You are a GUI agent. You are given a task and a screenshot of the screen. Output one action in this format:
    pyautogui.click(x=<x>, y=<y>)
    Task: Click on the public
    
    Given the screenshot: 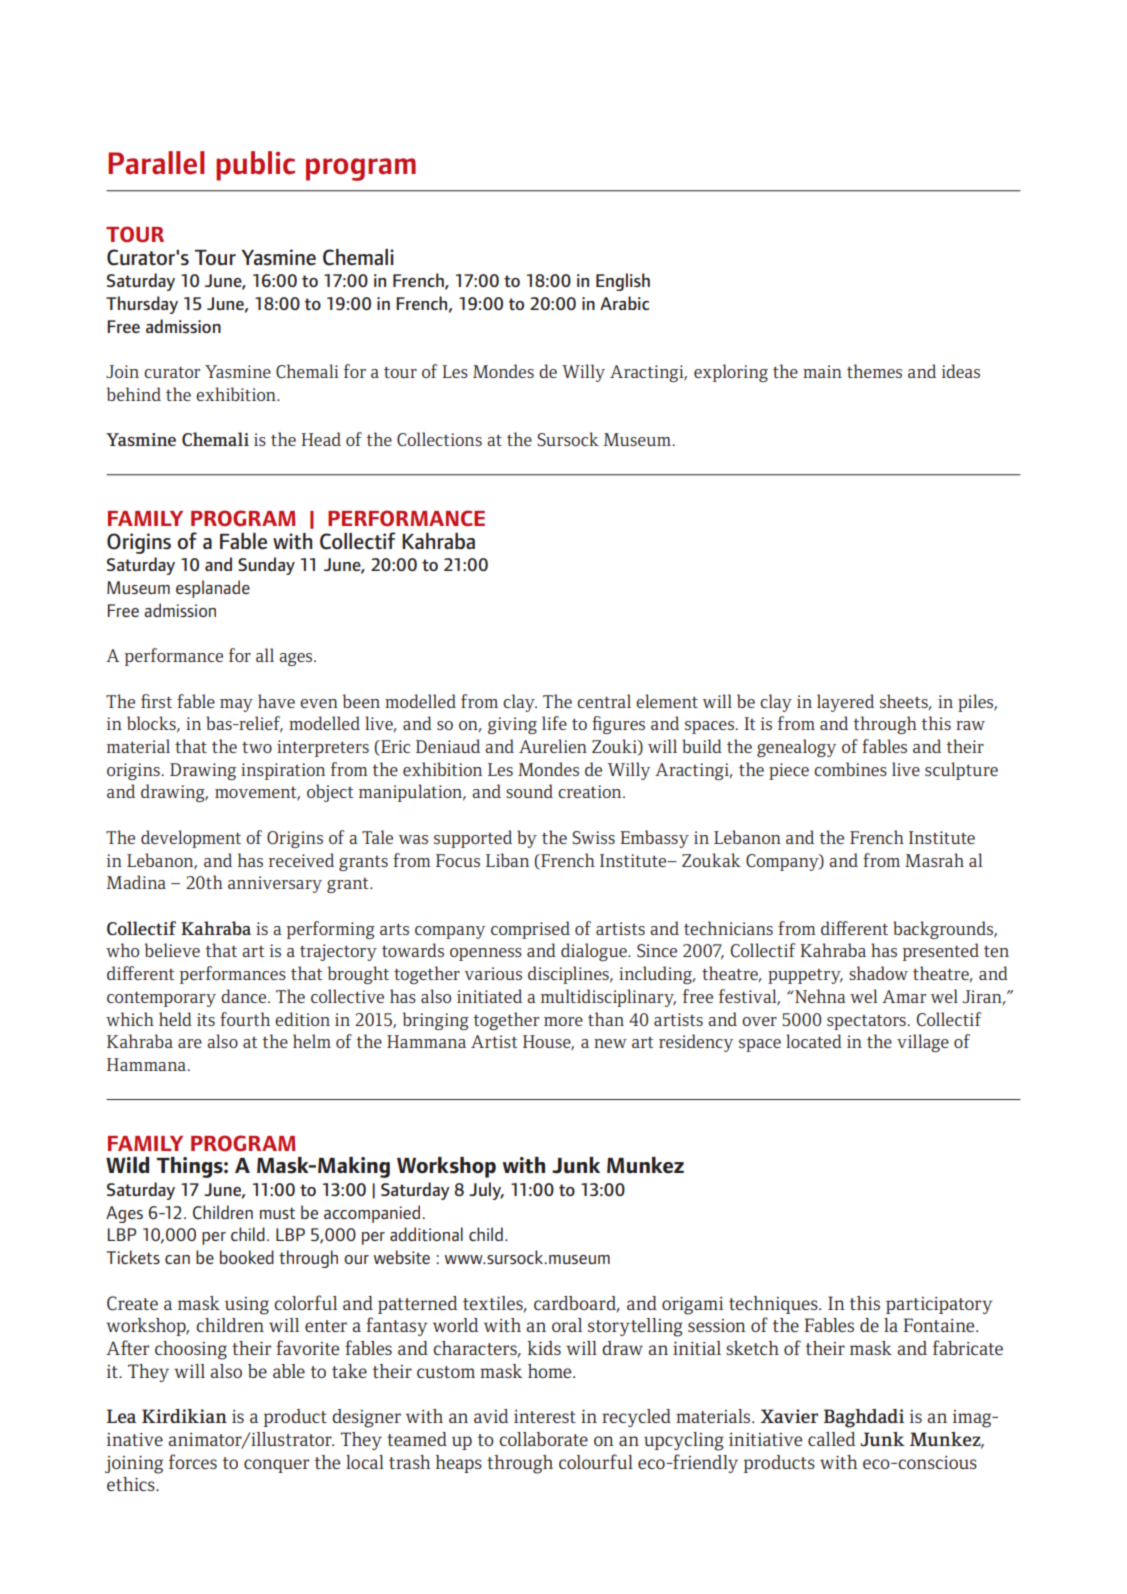 What is the action you would take?
    pyautogui.click(x=255, y=166)
